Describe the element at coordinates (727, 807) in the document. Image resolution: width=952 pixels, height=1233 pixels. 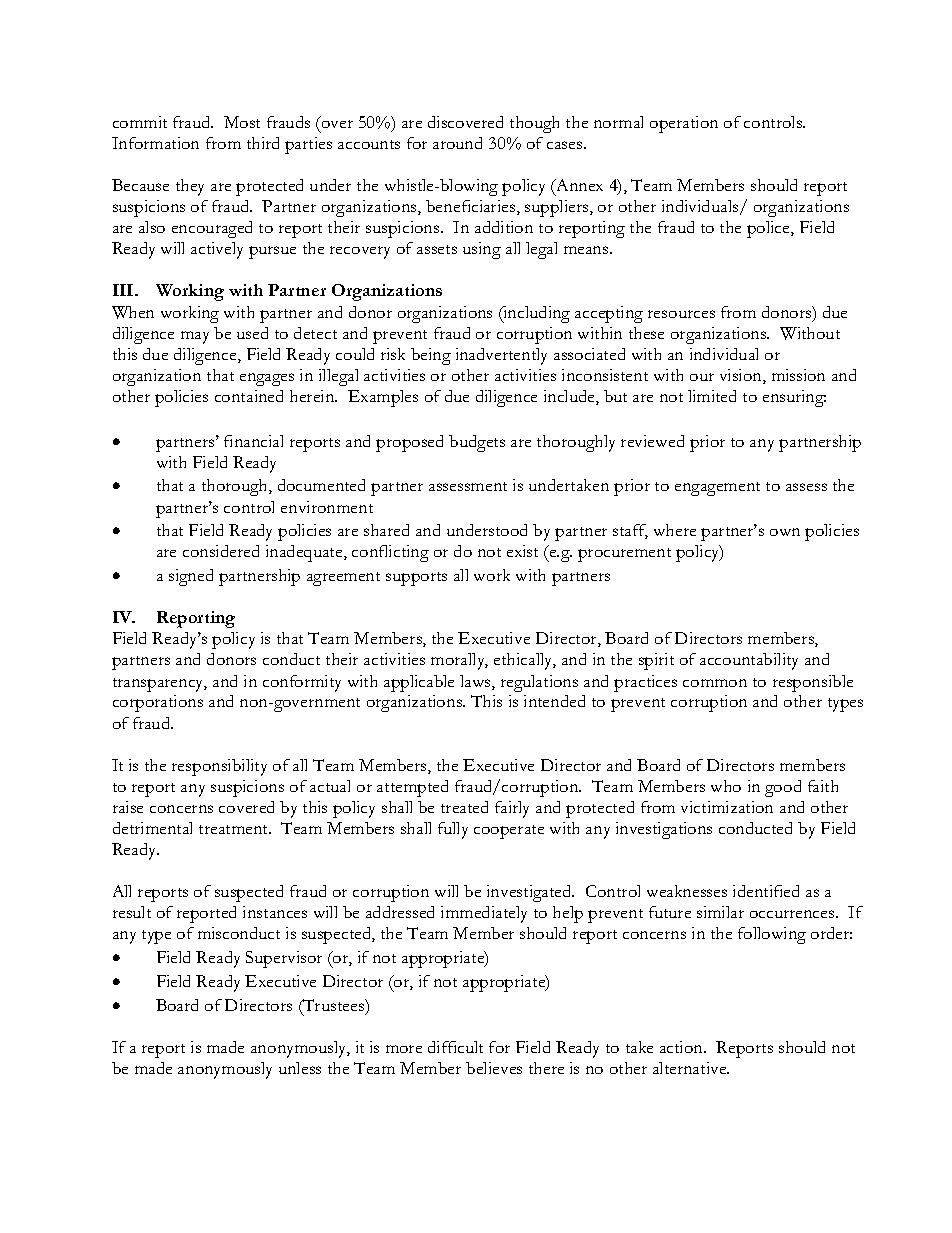
I see `victimization` at that location.
